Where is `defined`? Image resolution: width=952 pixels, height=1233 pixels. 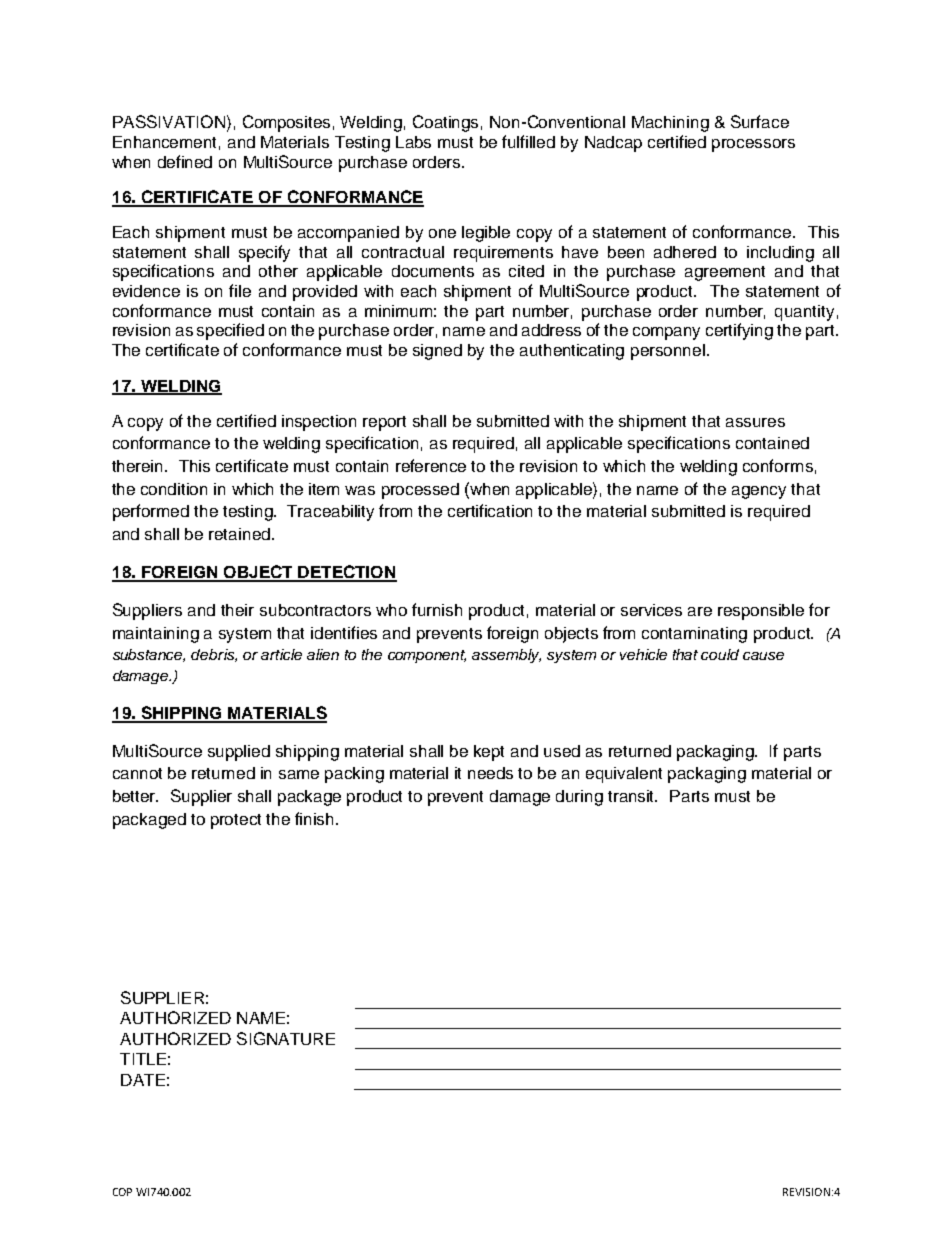 defined is located at coordinates (185, 161).
